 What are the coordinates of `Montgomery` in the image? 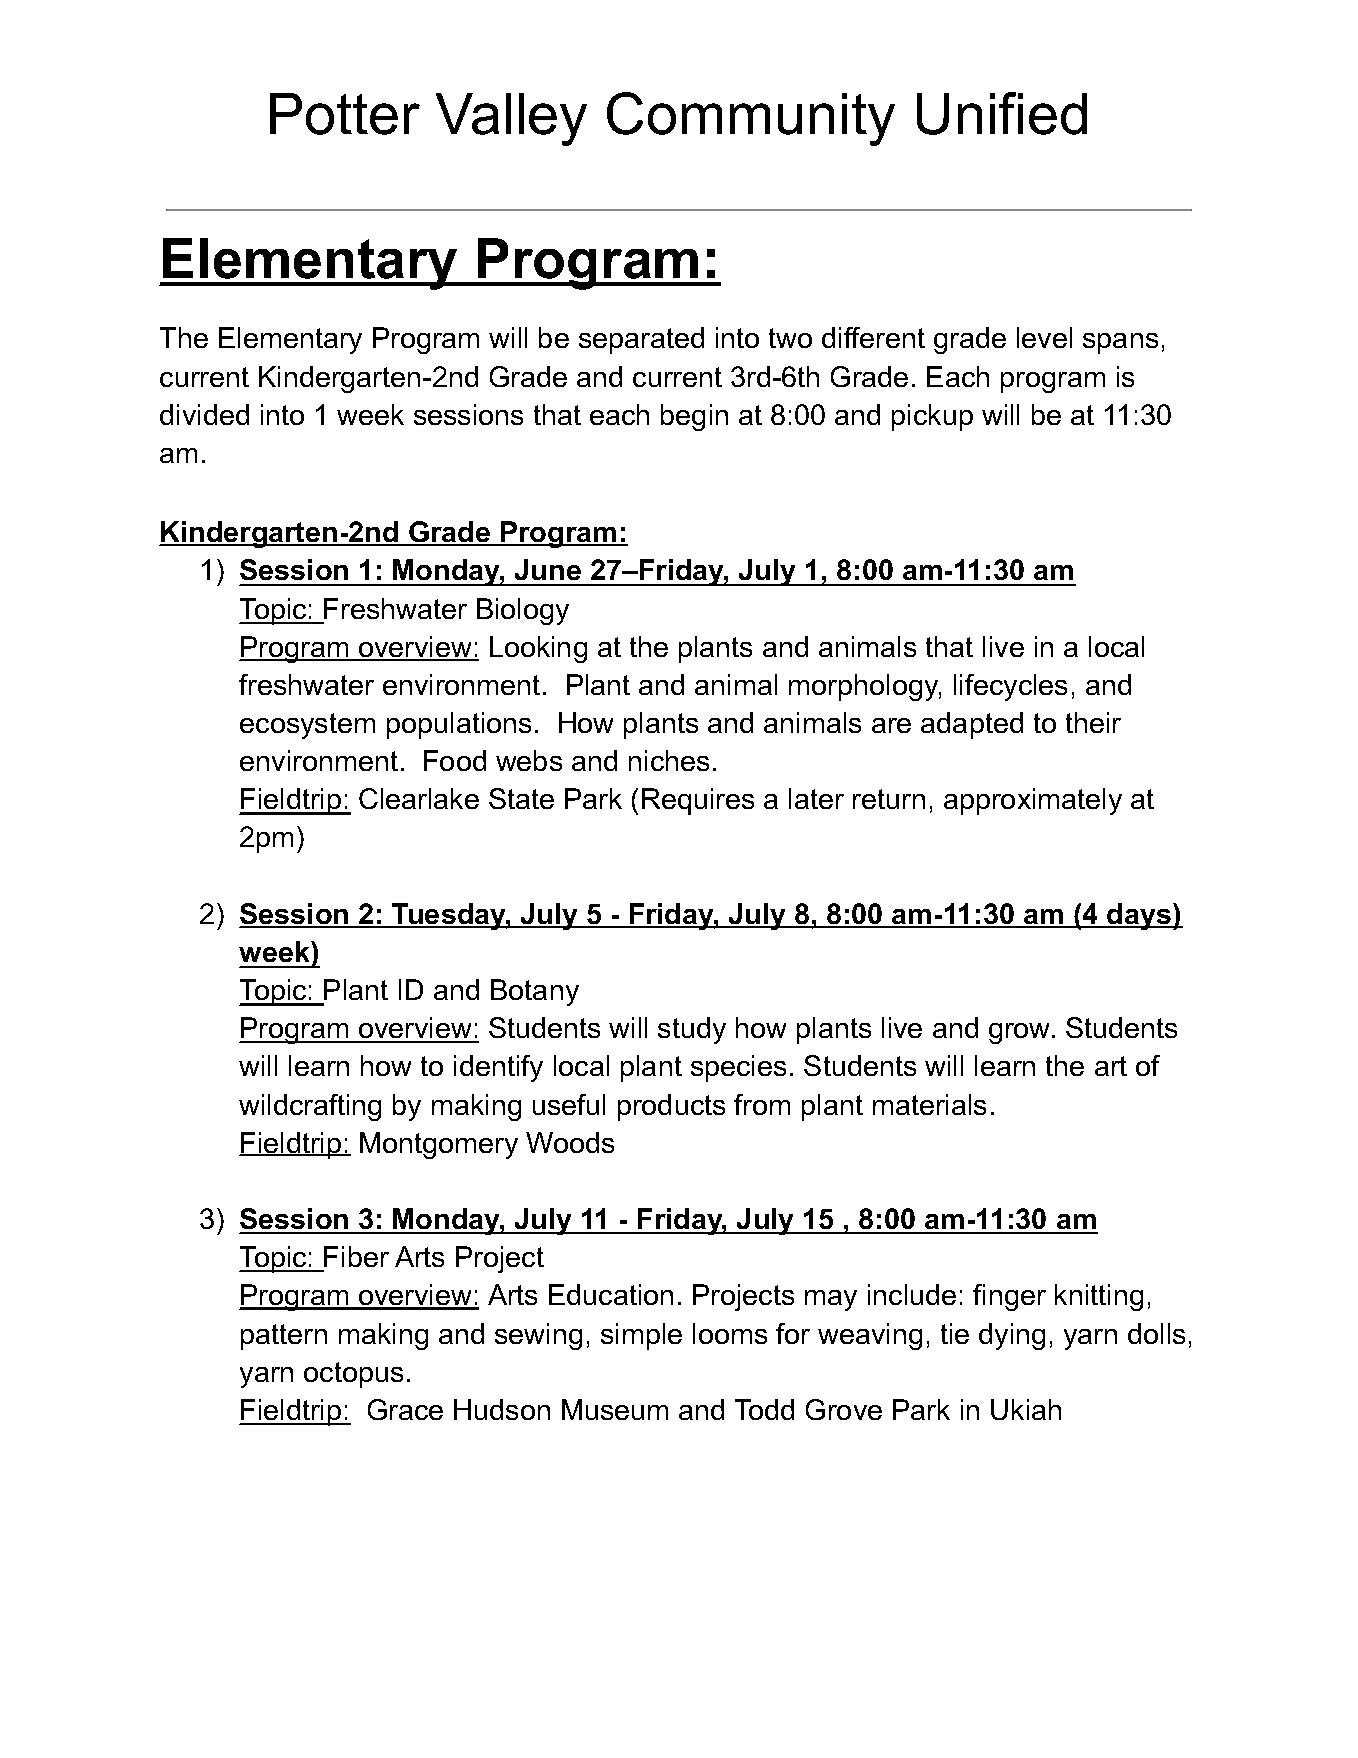 It's located at (439, 1145).
